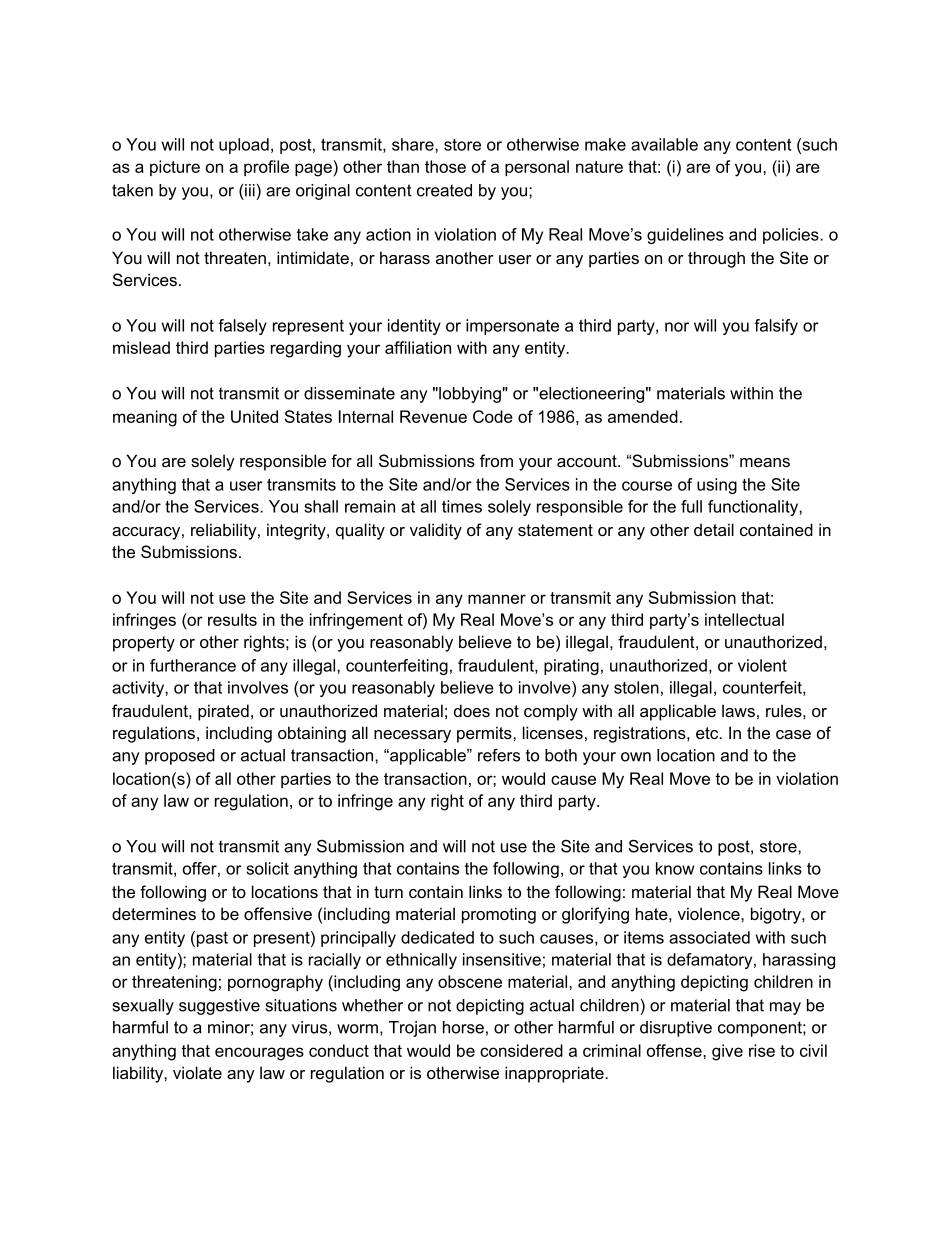  What do you see at coordinates (232, 619) in the screenshot?
I see `results` at bounding box center [232, 619].
